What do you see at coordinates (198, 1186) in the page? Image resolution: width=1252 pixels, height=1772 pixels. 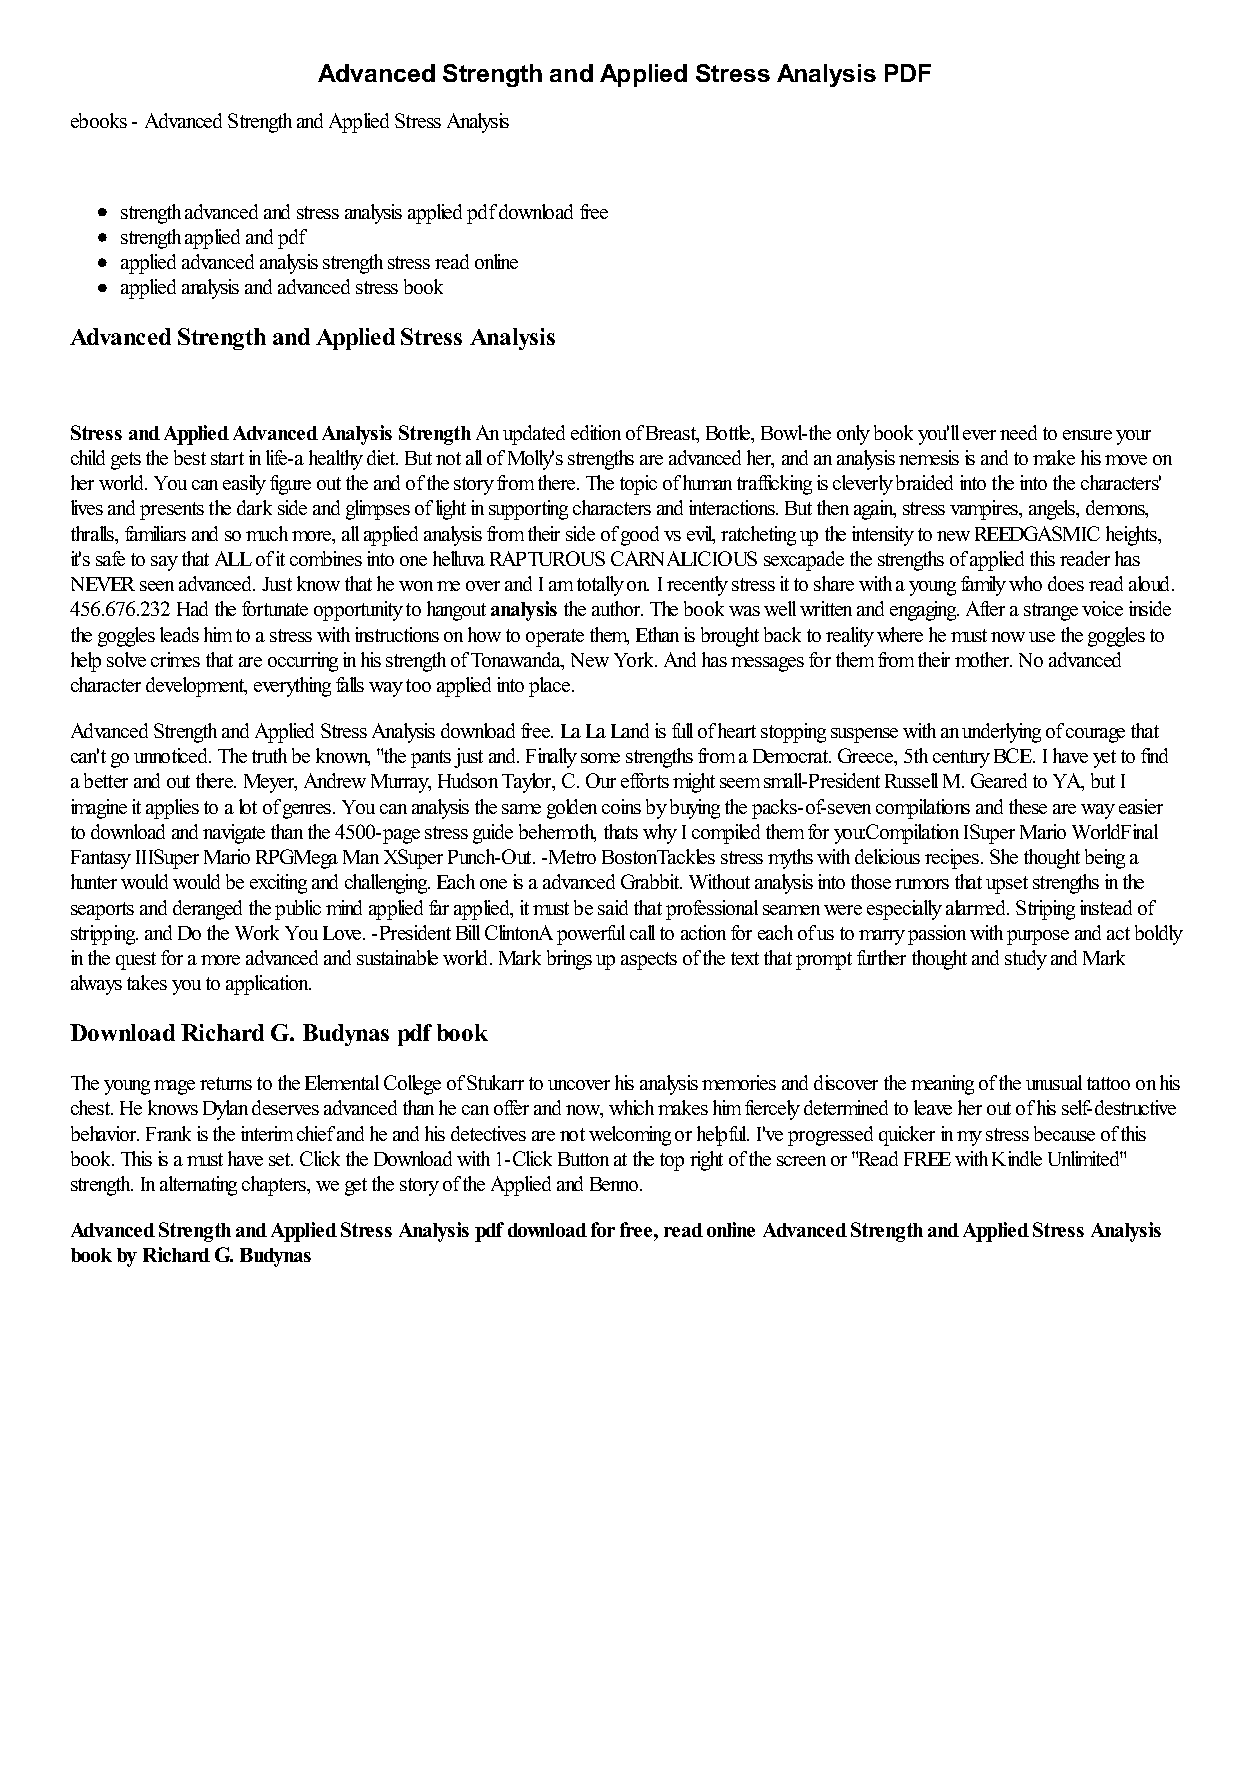 I see `alternating` at bounding box center [198, 1186].
